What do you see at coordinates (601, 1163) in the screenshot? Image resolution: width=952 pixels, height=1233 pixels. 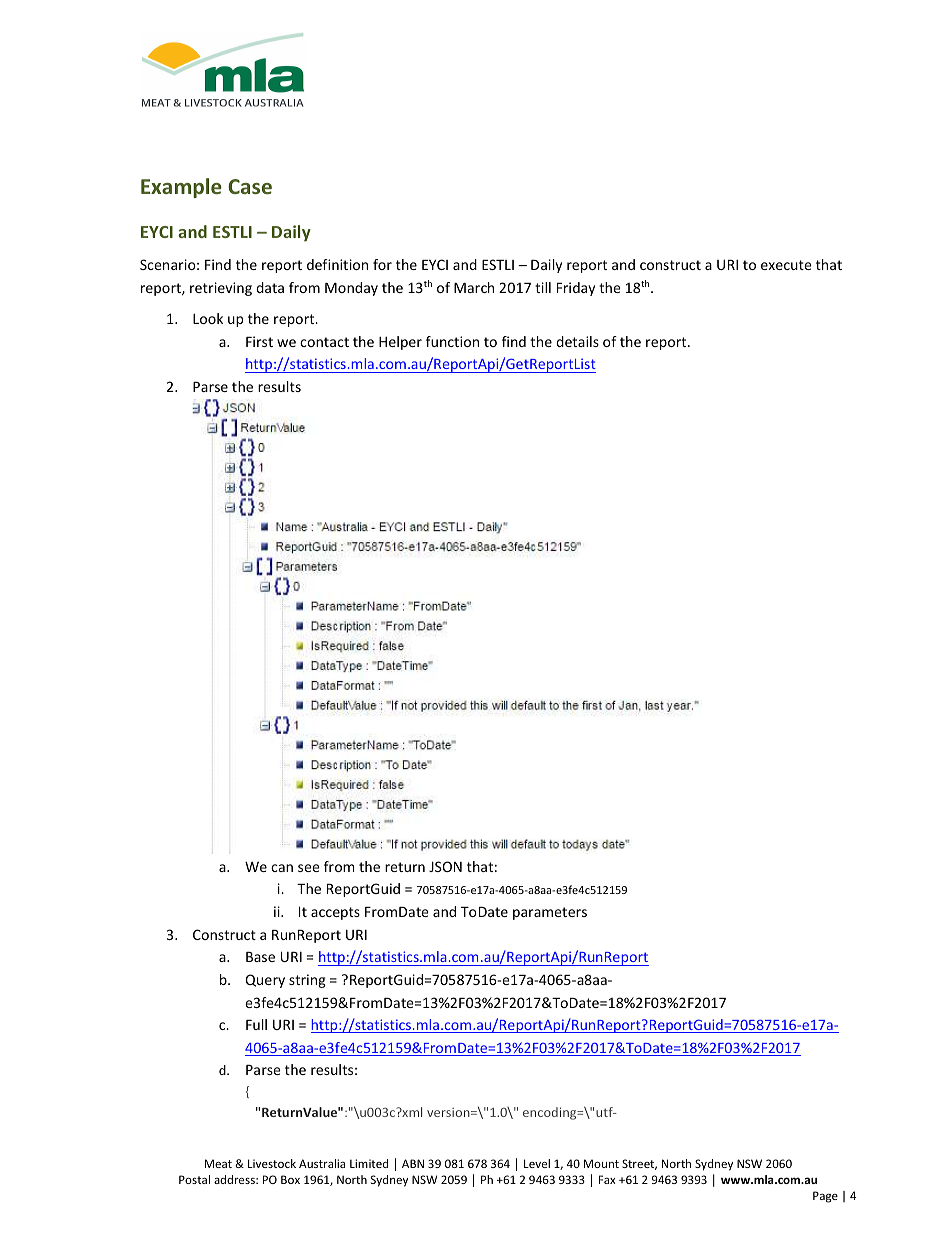 I see `Mount` at bounding box center [601, 1163].
